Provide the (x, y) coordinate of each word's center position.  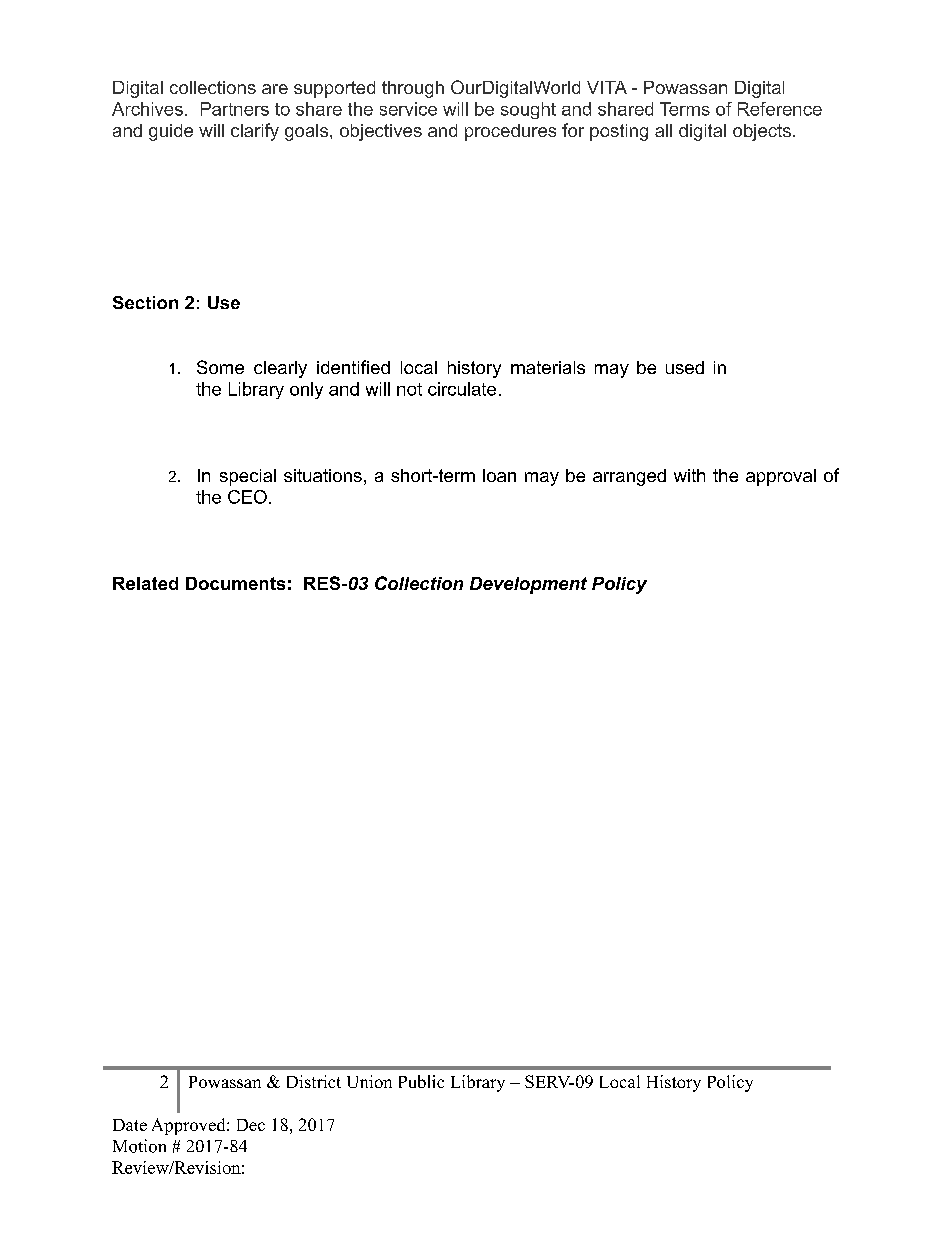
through (413, 89)
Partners (235, 109)
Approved (190, 1126)
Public (421, 1081)
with (689, 475)
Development (528, 585)
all (663, 130)
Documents (235, 583)
